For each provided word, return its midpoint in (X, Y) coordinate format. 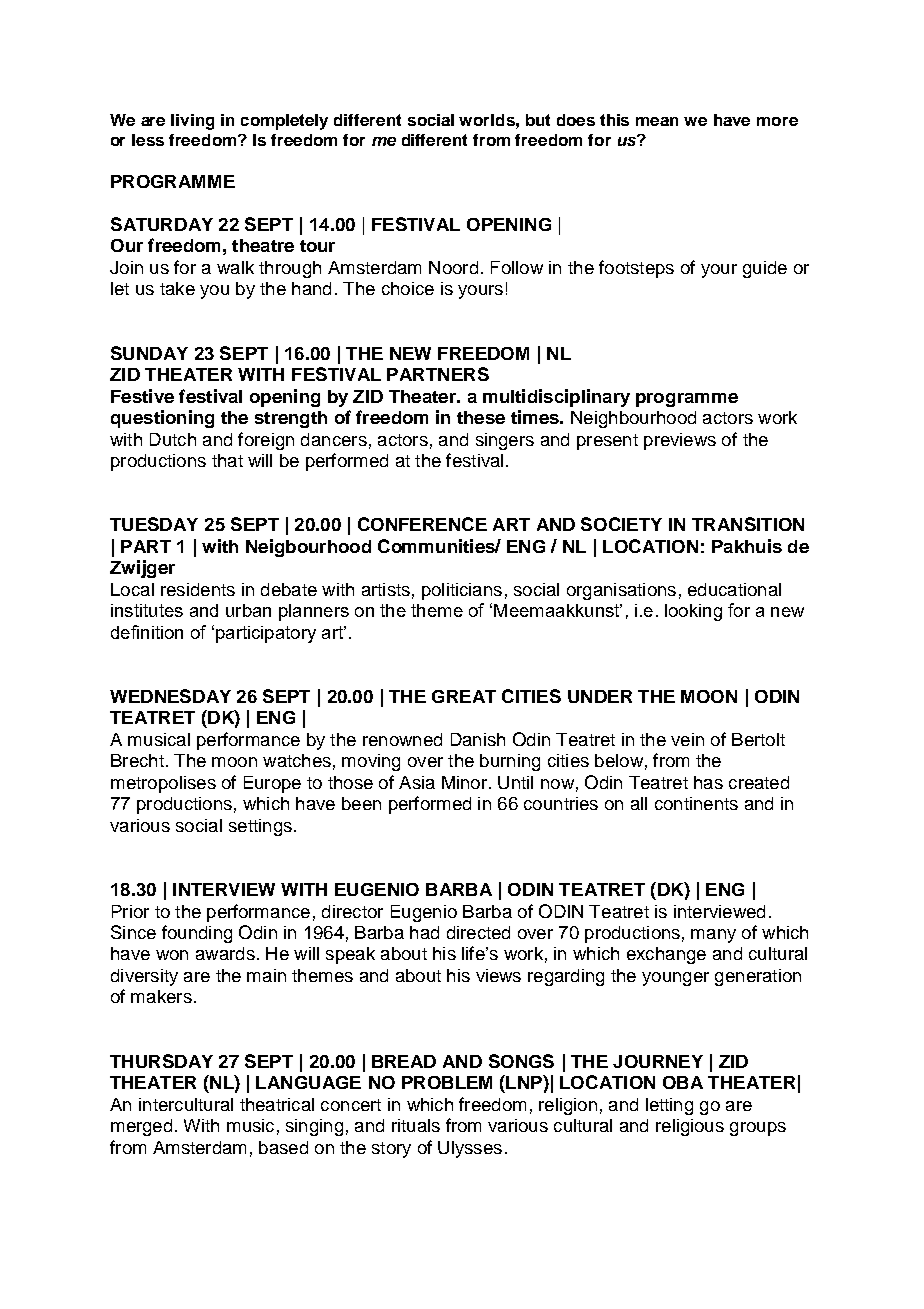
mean (657, 121)
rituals (416, 1125)
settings (260, 827)
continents (696, 803)
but (538, 120)
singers (505, 441)
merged (141, 1127)
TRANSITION (748, 524)
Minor (464, 782)
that (227, 460)
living (192, 122)
